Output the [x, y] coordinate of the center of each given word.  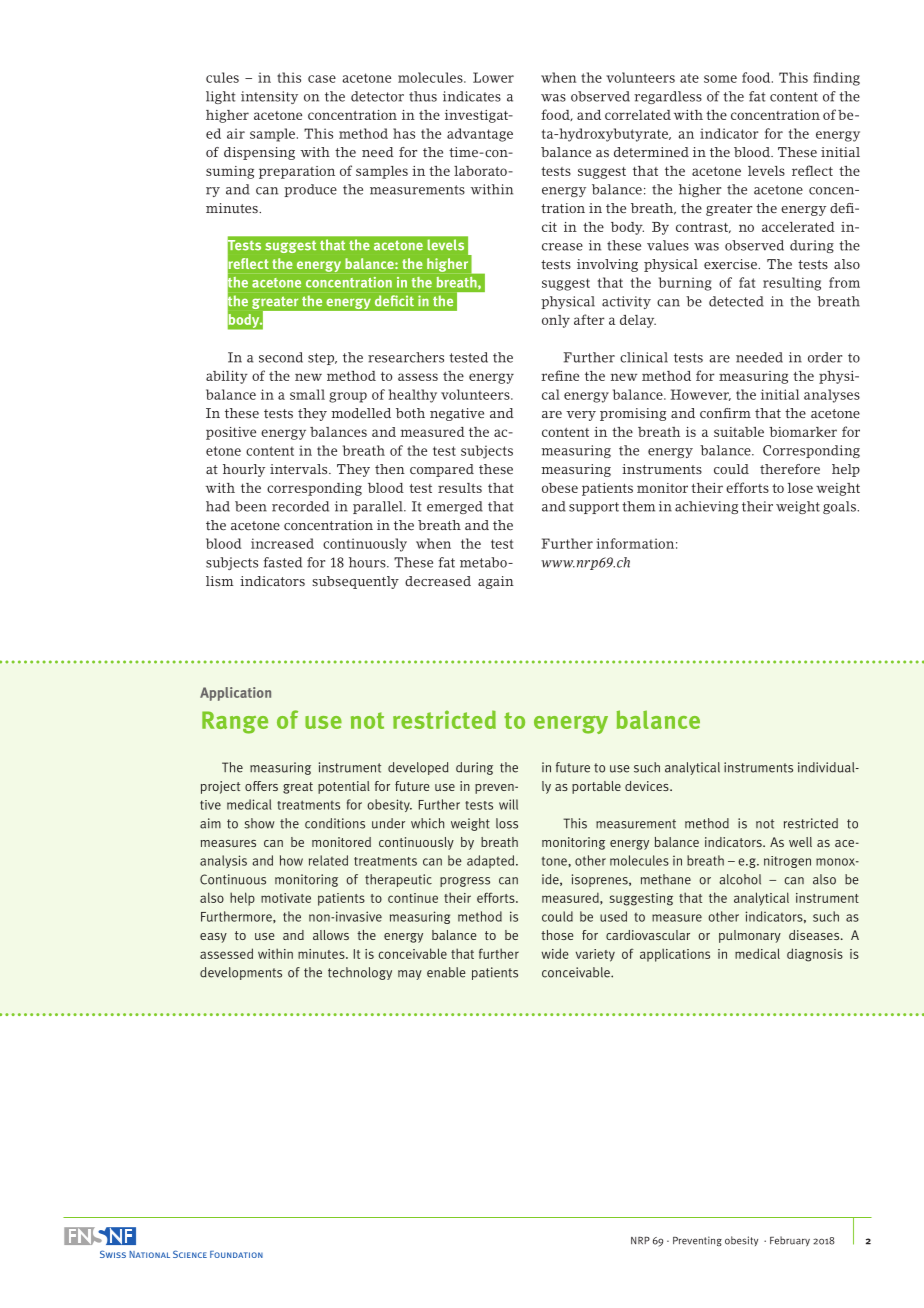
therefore [790, 469]
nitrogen [787, 862]
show [259, 823]
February [790, 1241]
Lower [493, 77]
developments [241, 973]
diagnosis [815, 955]
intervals [300, 469]
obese [560, 488]
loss [507, 823]
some [720, 79]
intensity [269, 97]
